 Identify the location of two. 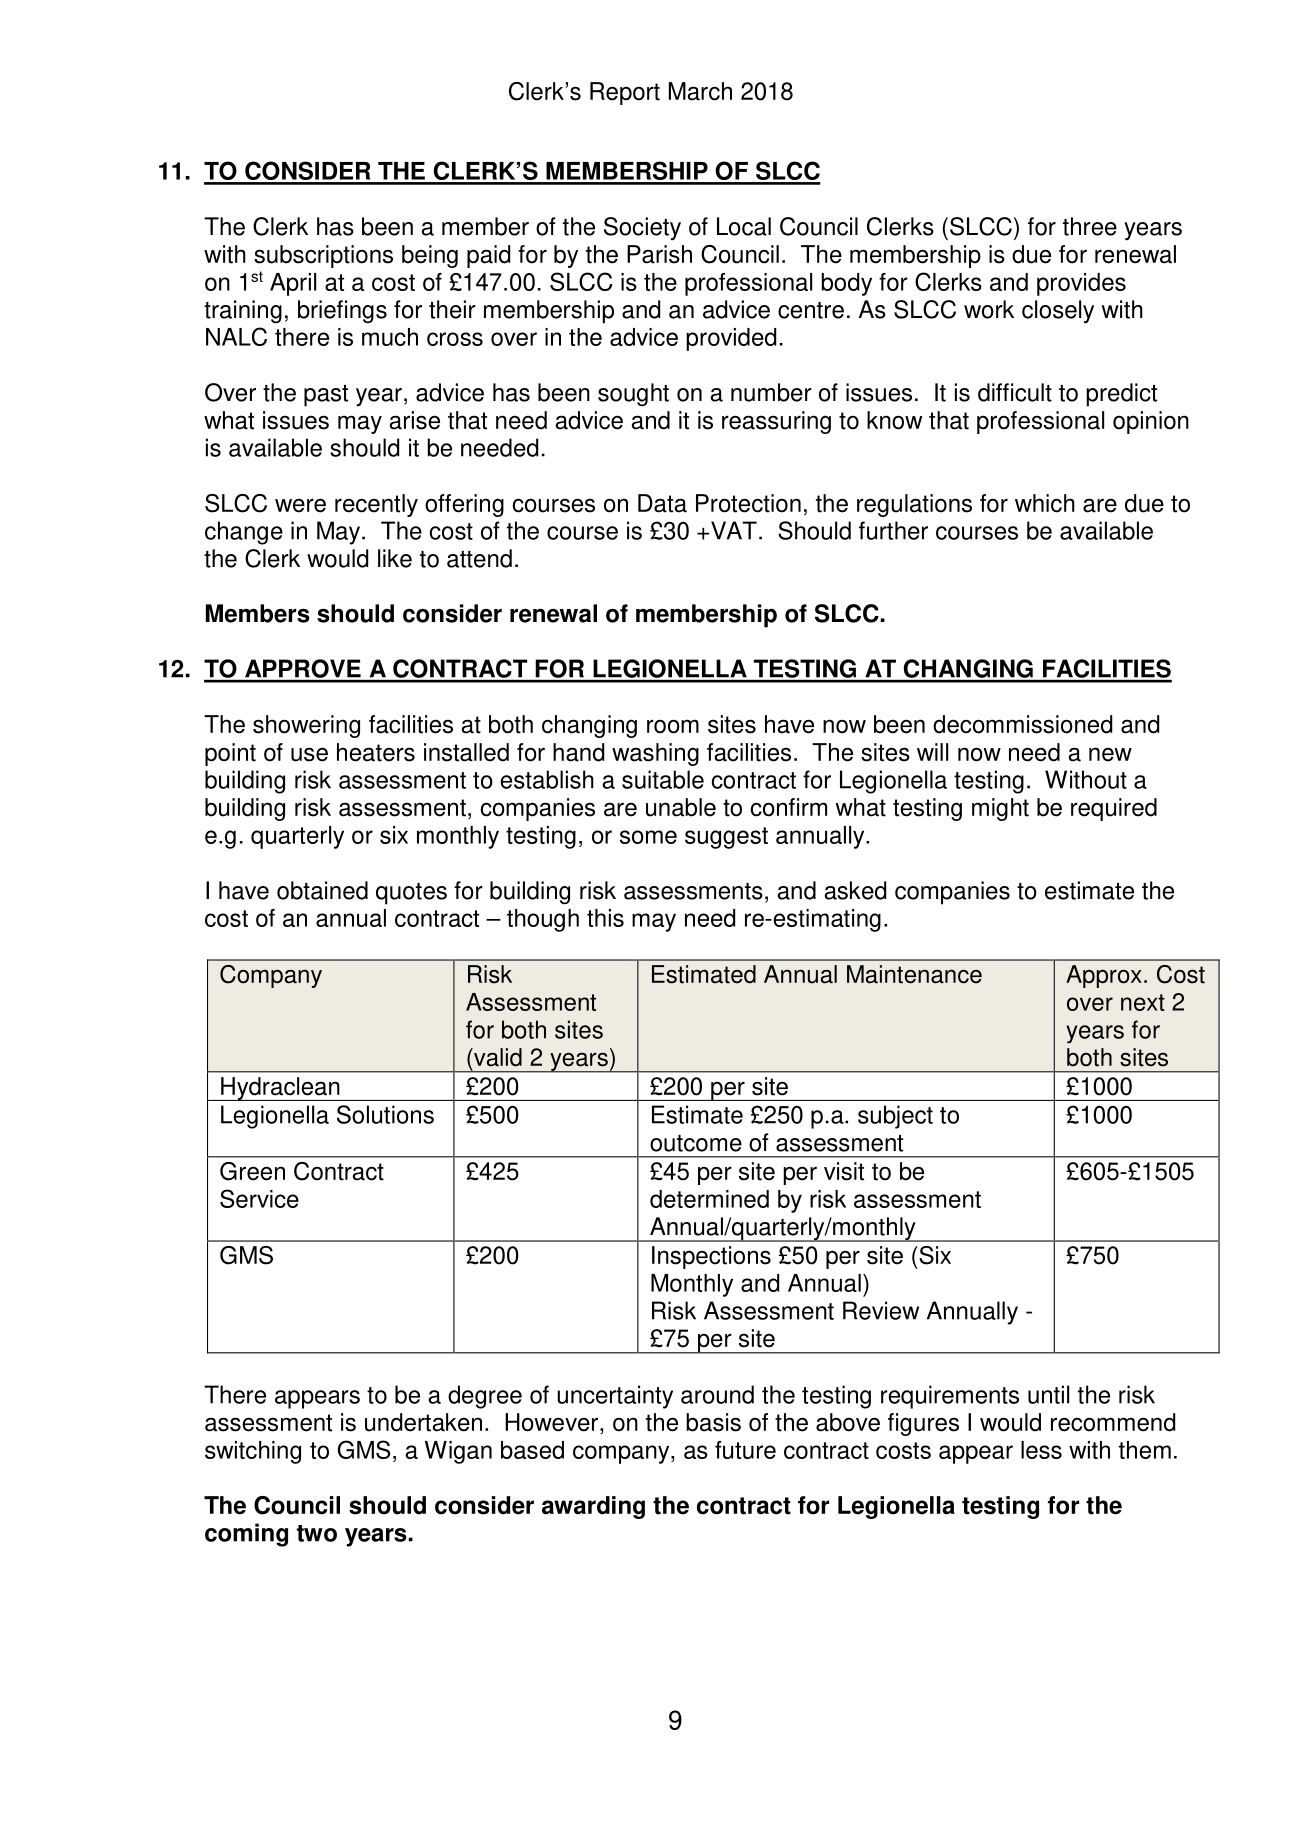
(317, 1533).
